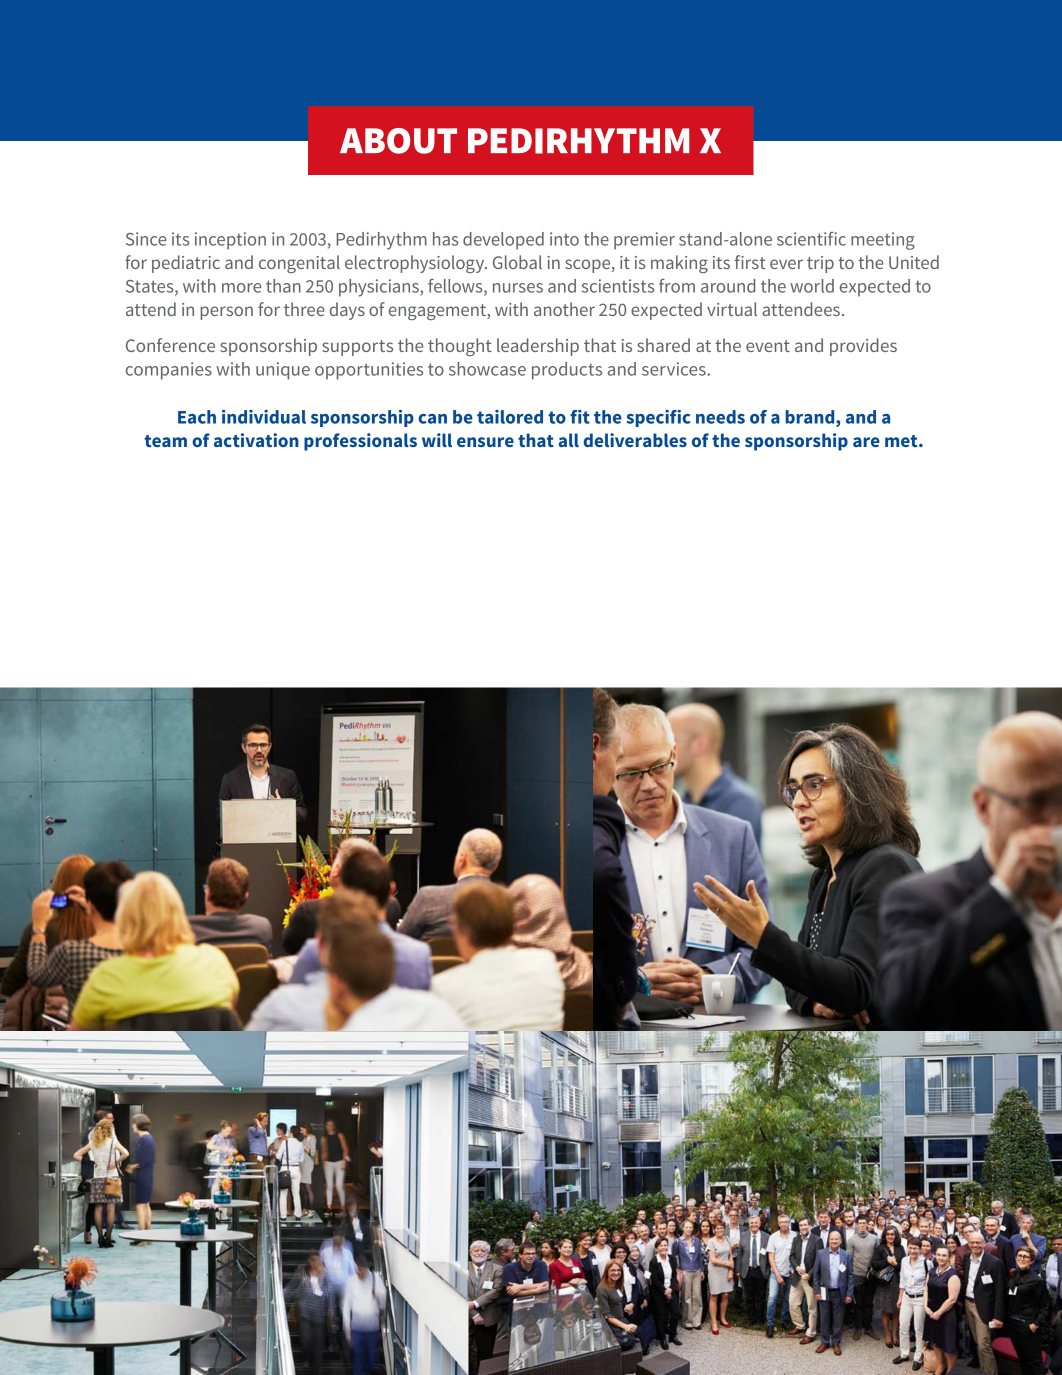 This screenshot has height=1375, width=1062. I want to click on world, so click(812, 286).
